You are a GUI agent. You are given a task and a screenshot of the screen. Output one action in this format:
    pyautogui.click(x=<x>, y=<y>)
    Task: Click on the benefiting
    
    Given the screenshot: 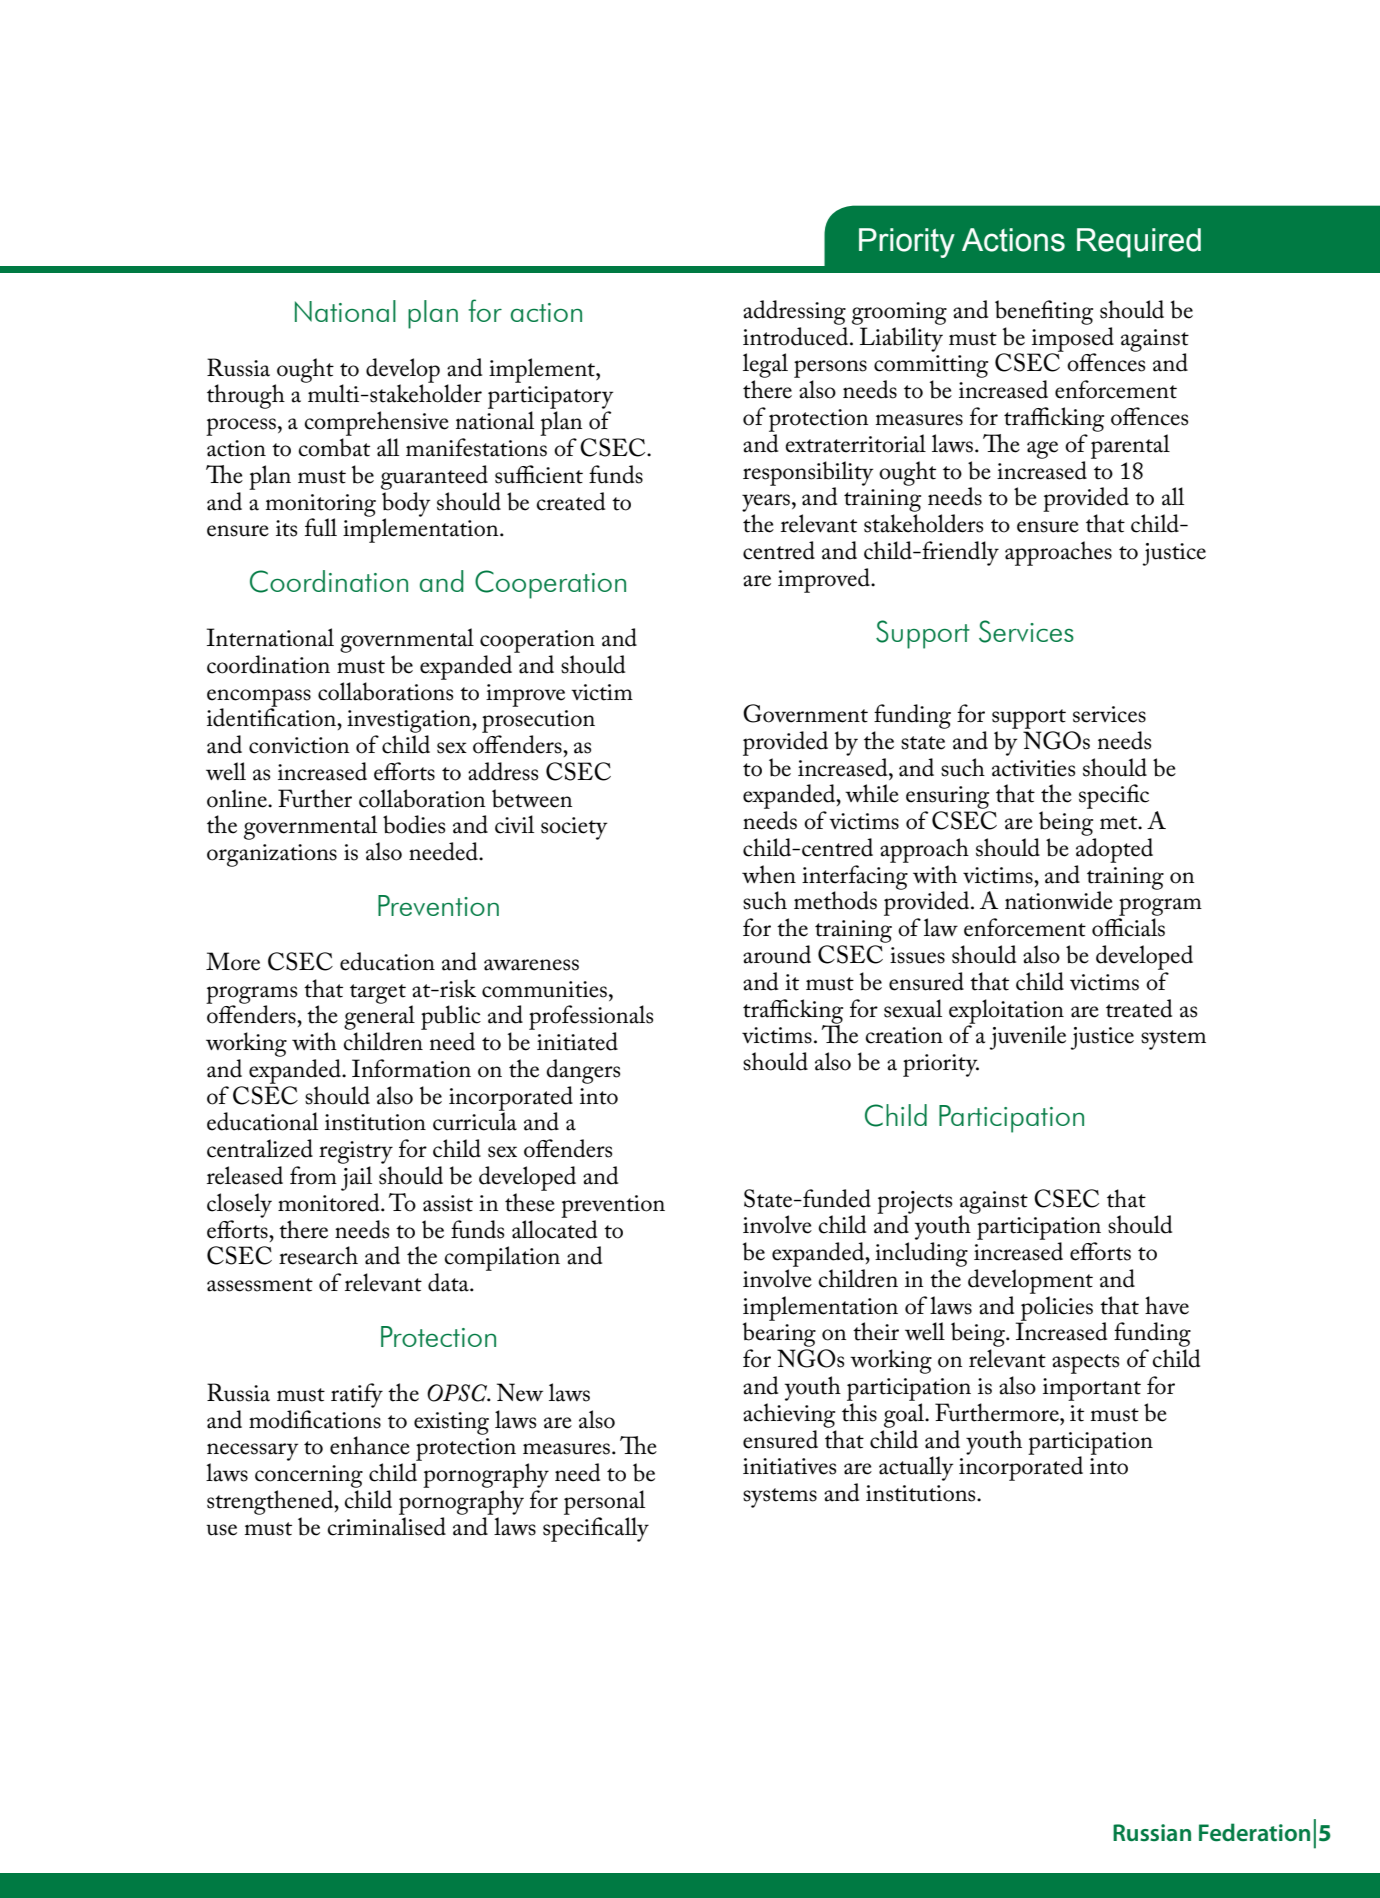 What is the action you would take?
    pyautogui.click(x=1044, y=312)
